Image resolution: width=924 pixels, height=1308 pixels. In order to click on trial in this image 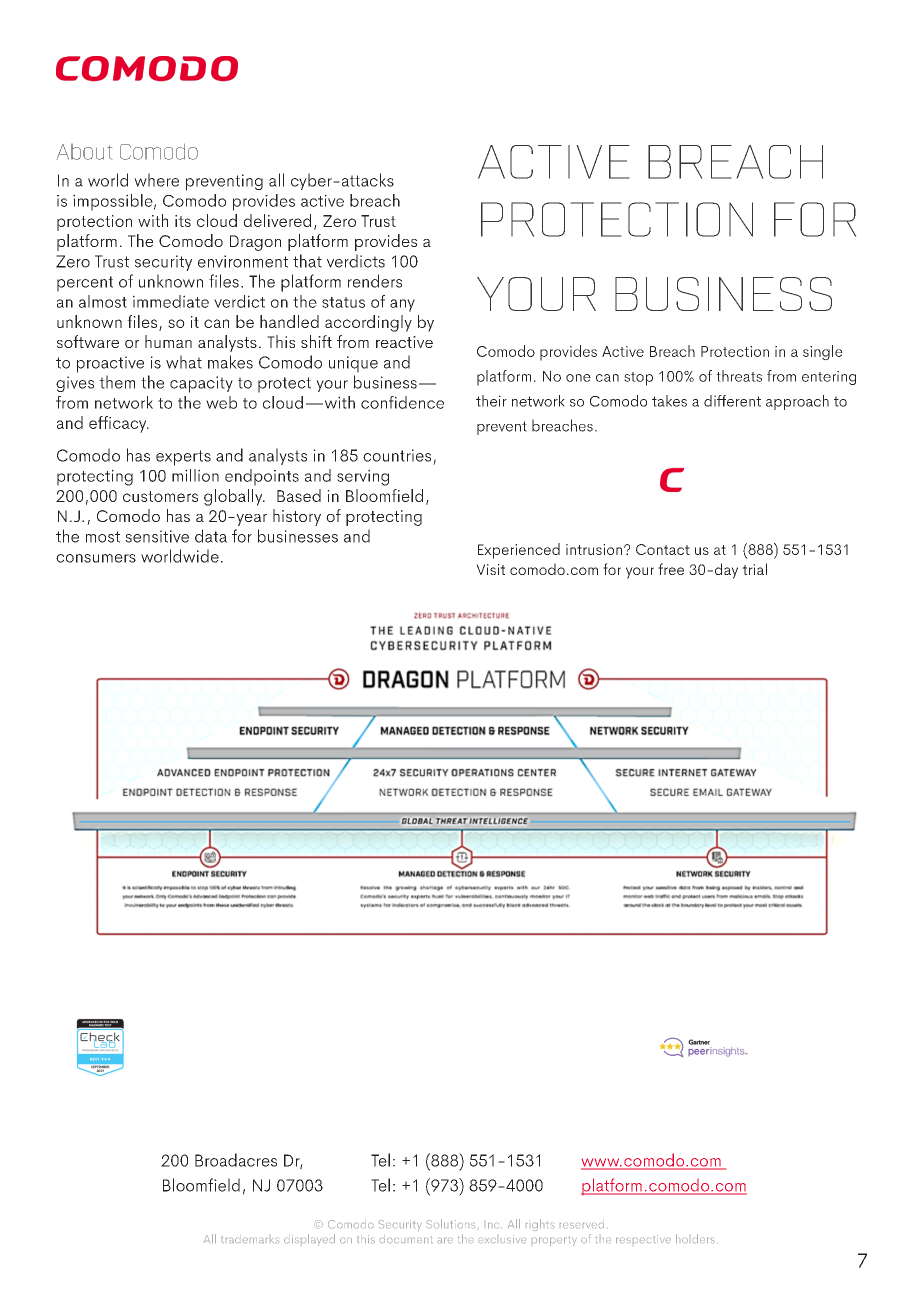, I will do `click(754, 569)`.
